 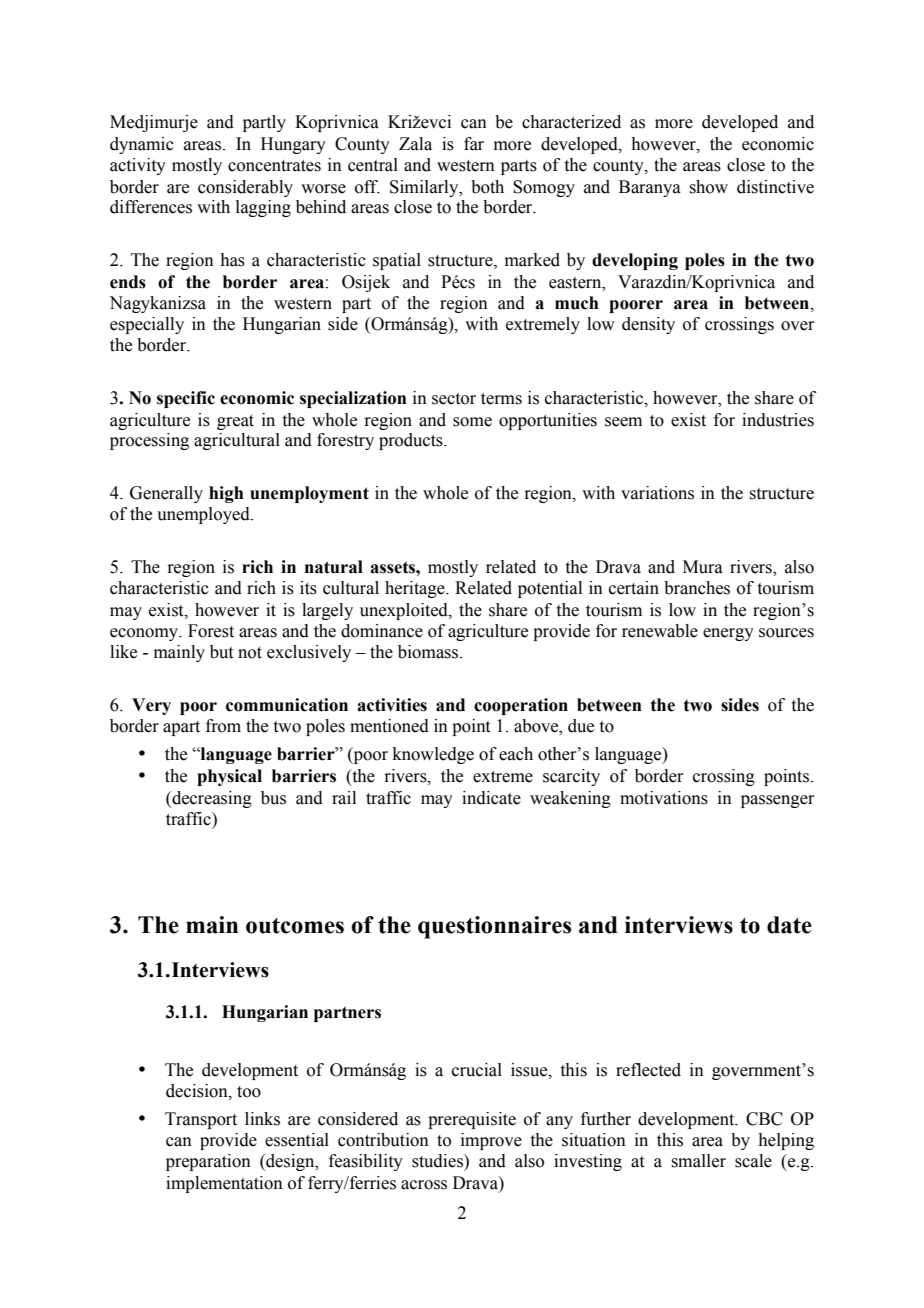 What do you see at coordinates (142, 145) in the document?
I see `dynamic` at bounding box center [142, 145].
